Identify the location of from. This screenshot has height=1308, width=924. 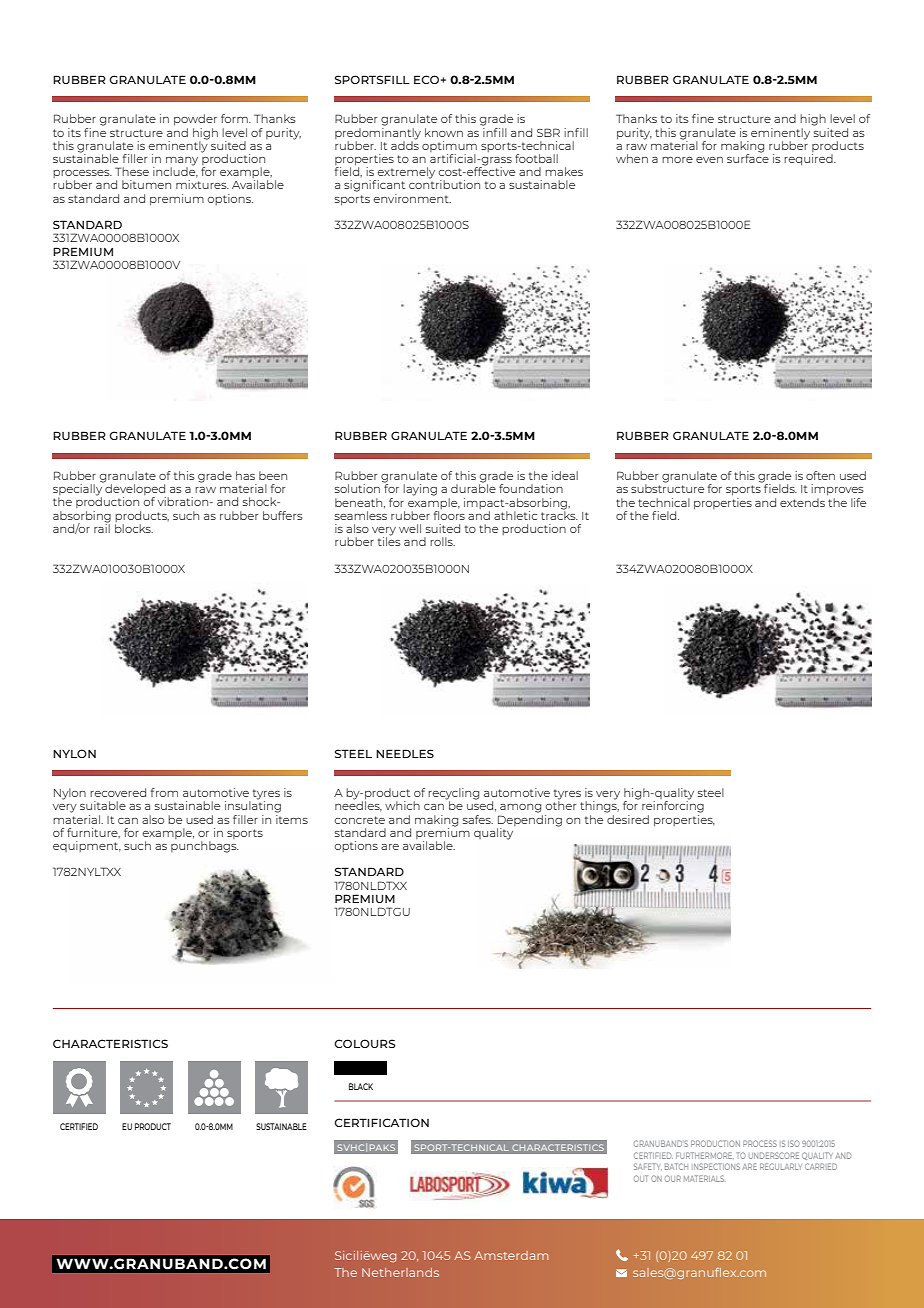
(164, 792).
